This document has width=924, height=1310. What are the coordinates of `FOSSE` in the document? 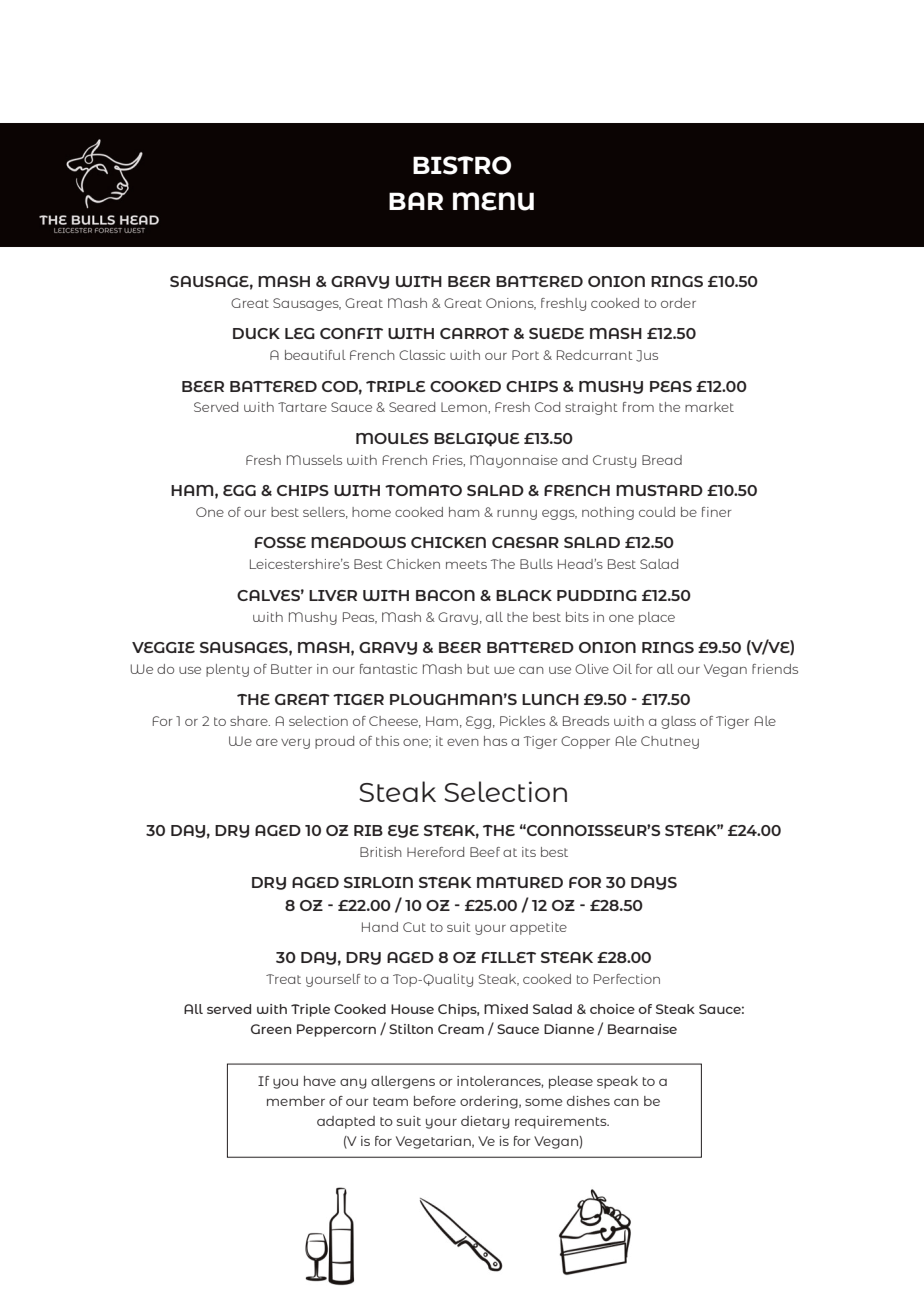 It's located at (280, 542).
